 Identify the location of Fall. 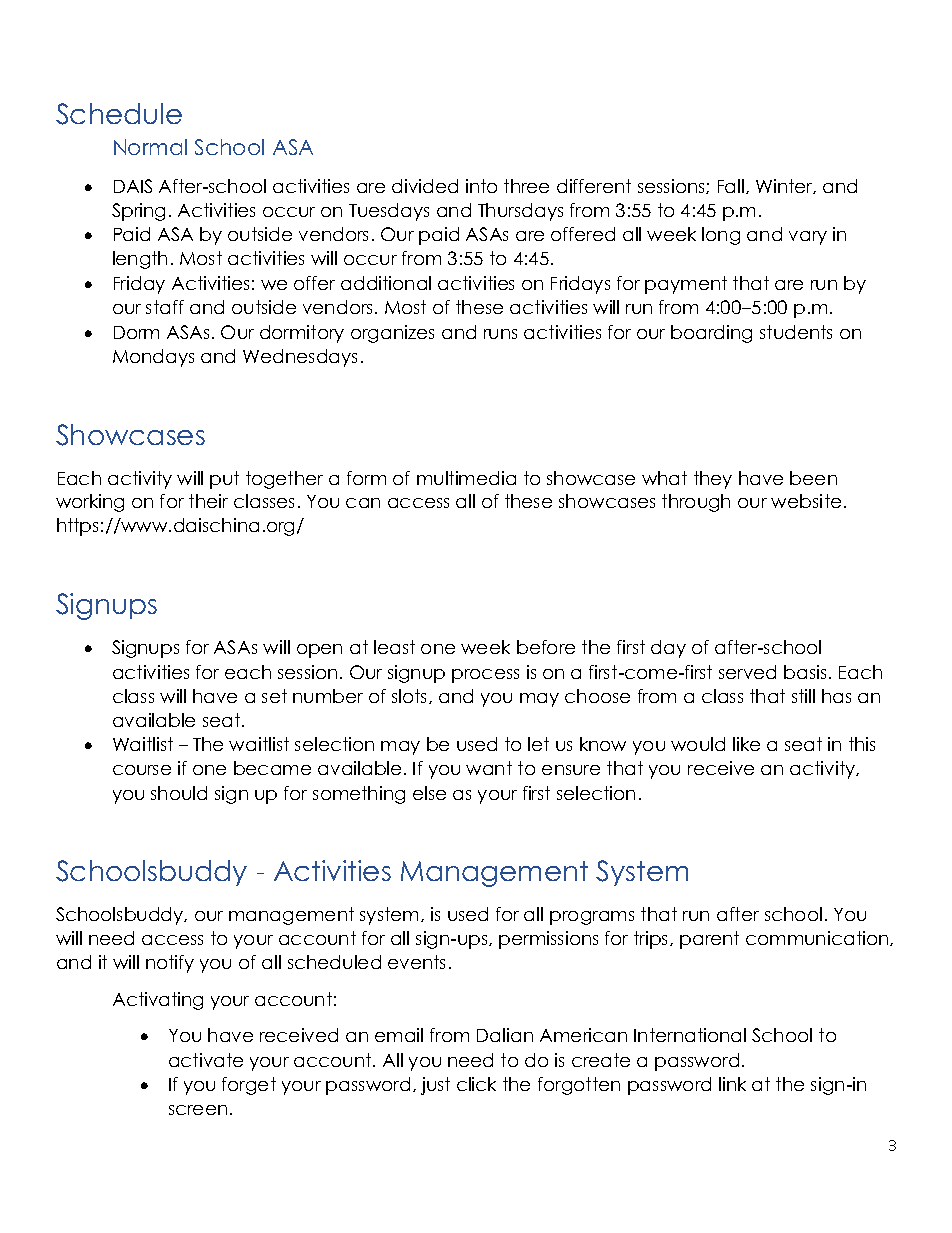
(732, 186).
